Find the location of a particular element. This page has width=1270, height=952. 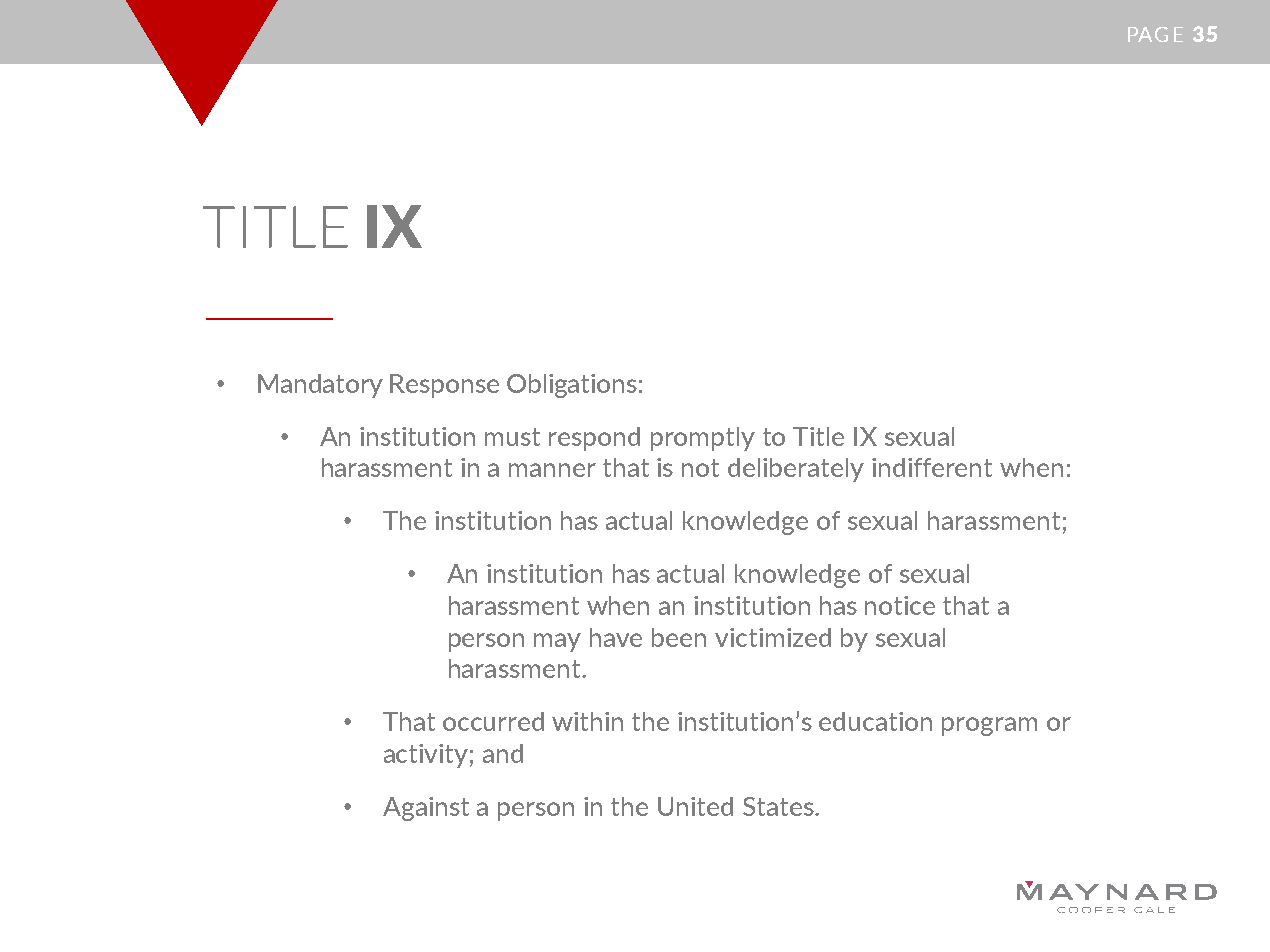

Response is located at coordinates (444, 386).
